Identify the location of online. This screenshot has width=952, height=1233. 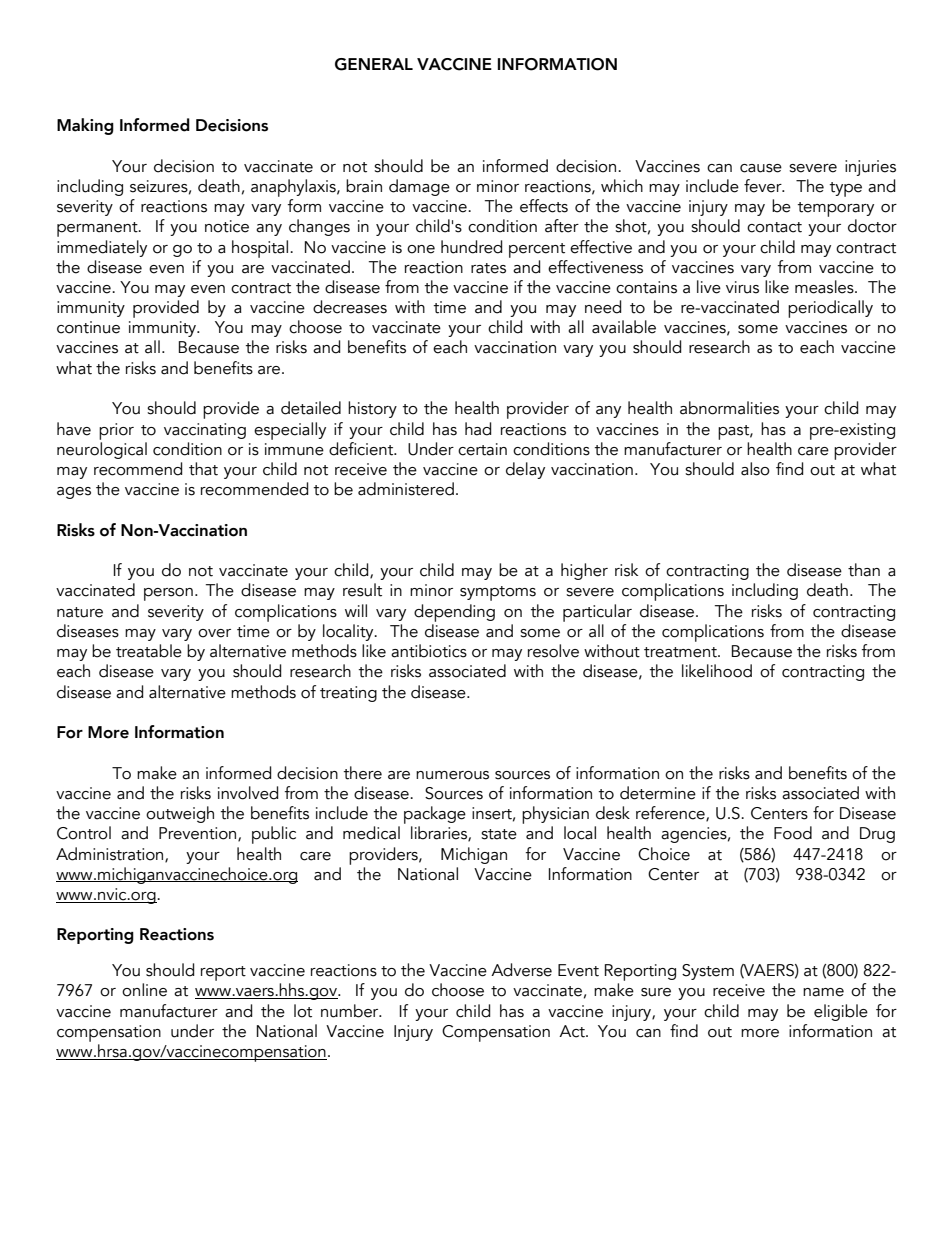
(144, 990).
